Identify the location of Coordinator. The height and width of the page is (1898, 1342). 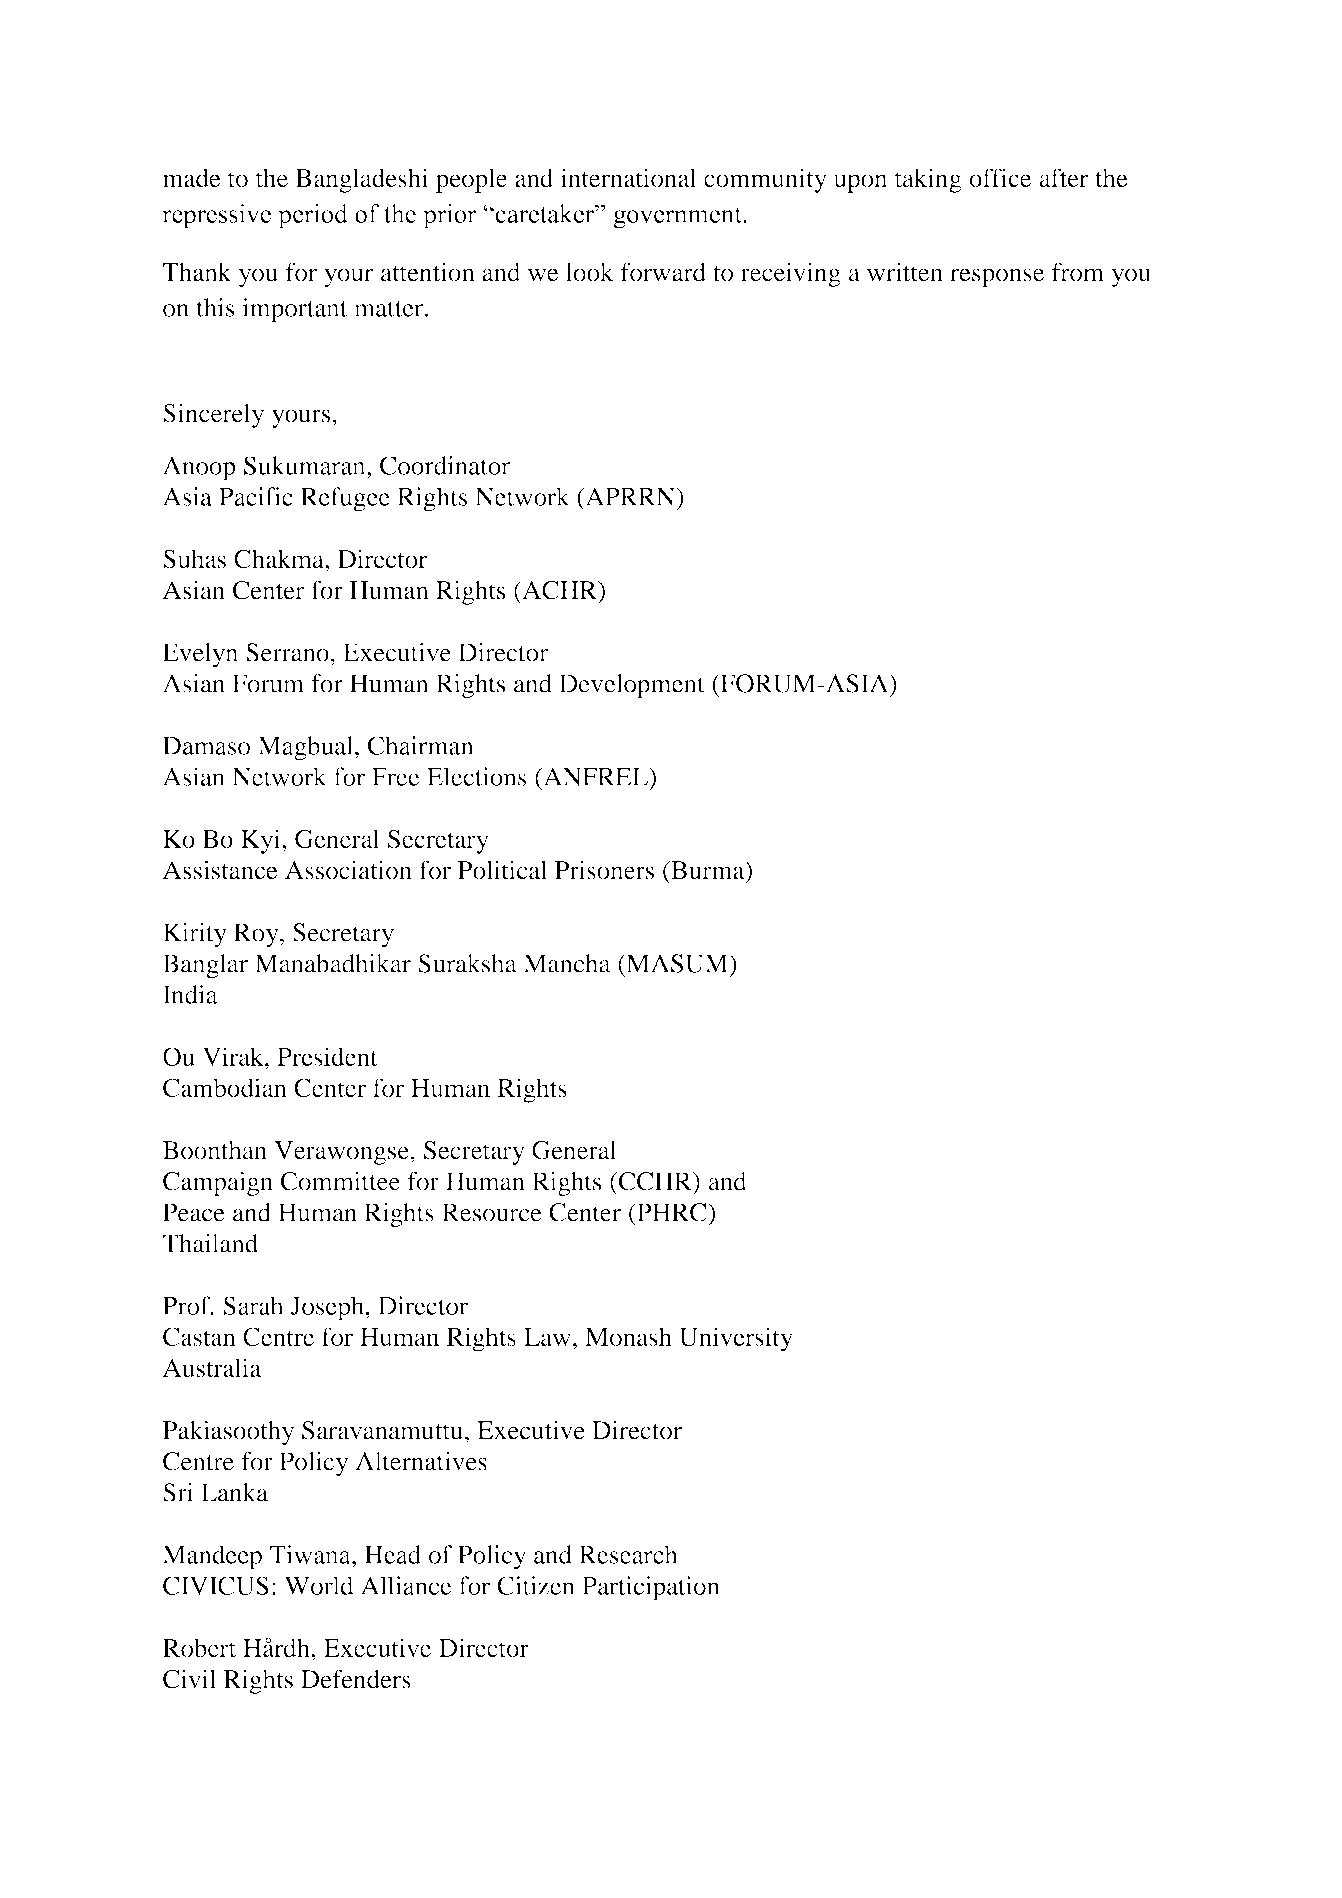
(445, 465).
